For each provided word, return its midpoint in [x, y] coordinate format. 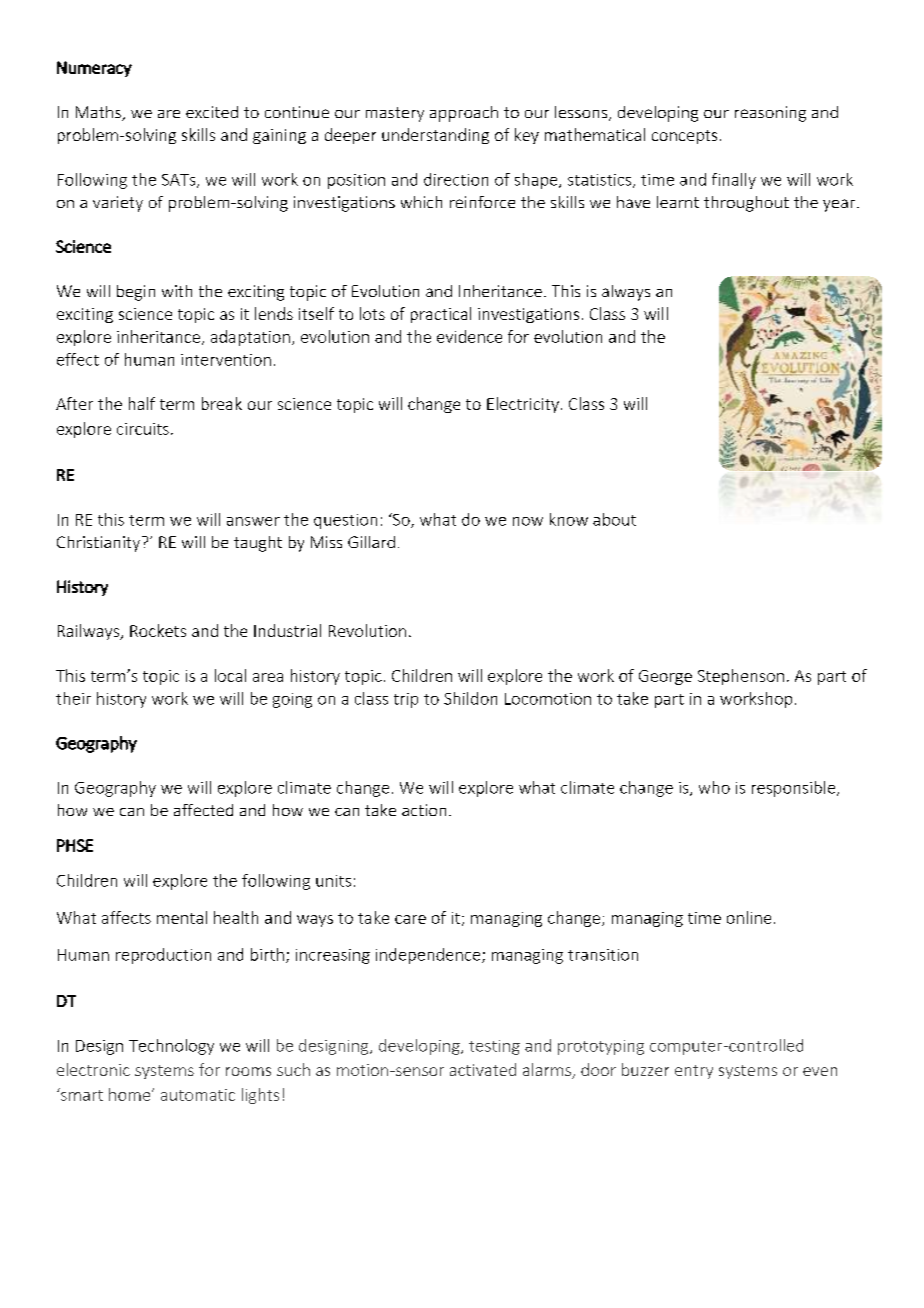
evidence [469, 336]
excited [212, 112]
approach [464, 114]
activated [483, 1069]
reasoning [770, 114]
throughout [746, 204]
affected [203, 810]
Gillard [371, 542]
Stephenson [741, 677]
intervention [226, 360]
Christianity [100, 544]
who [714, 787]
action [424, 810]
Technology [171, 1047]
